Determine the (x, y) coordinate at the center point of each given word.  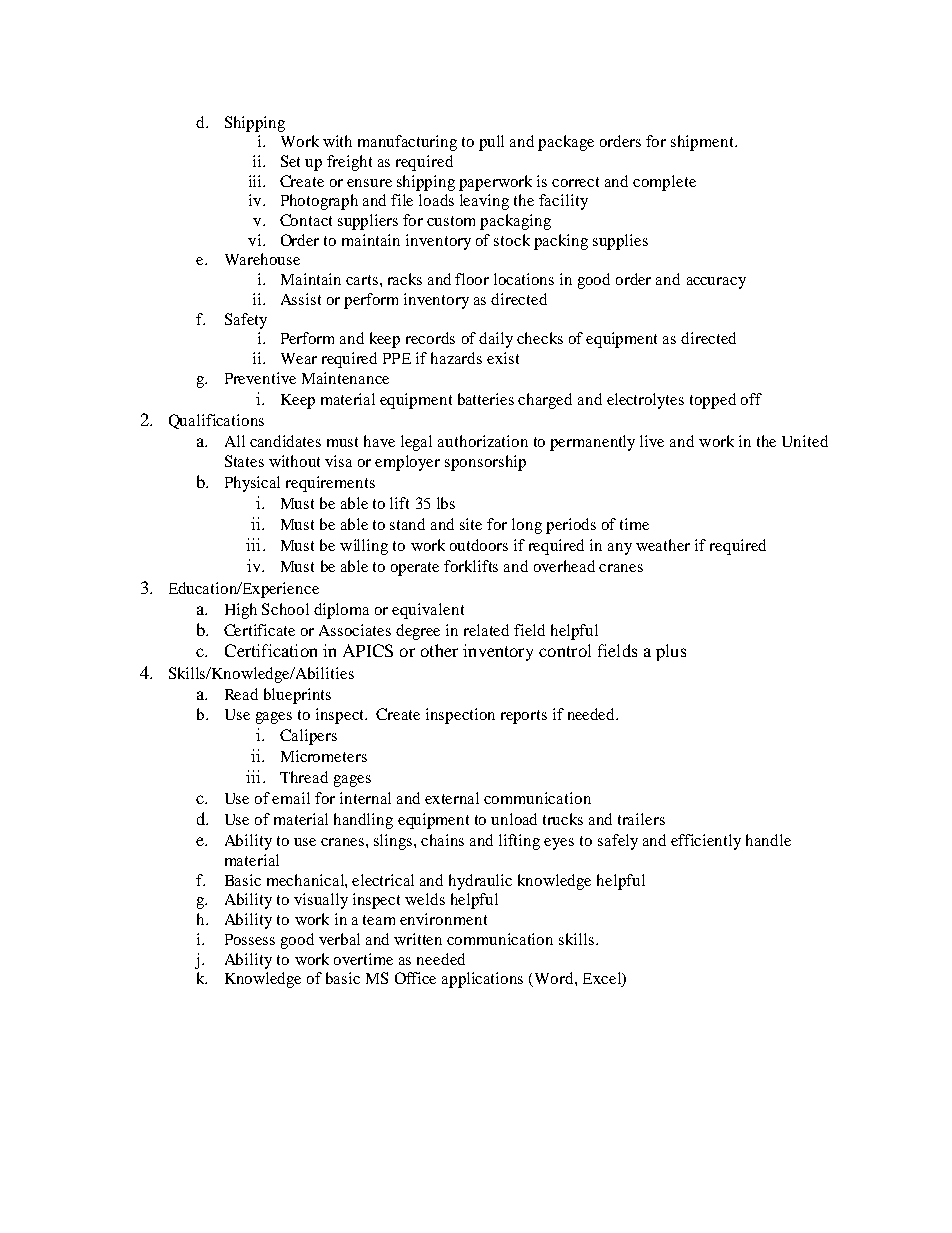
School (285, 609)
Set (290, 161)
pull (491, 143)
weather (663, 545)
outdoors (479, 545)
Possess (250, 939)
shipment (703, 143)
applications (482, 980)
